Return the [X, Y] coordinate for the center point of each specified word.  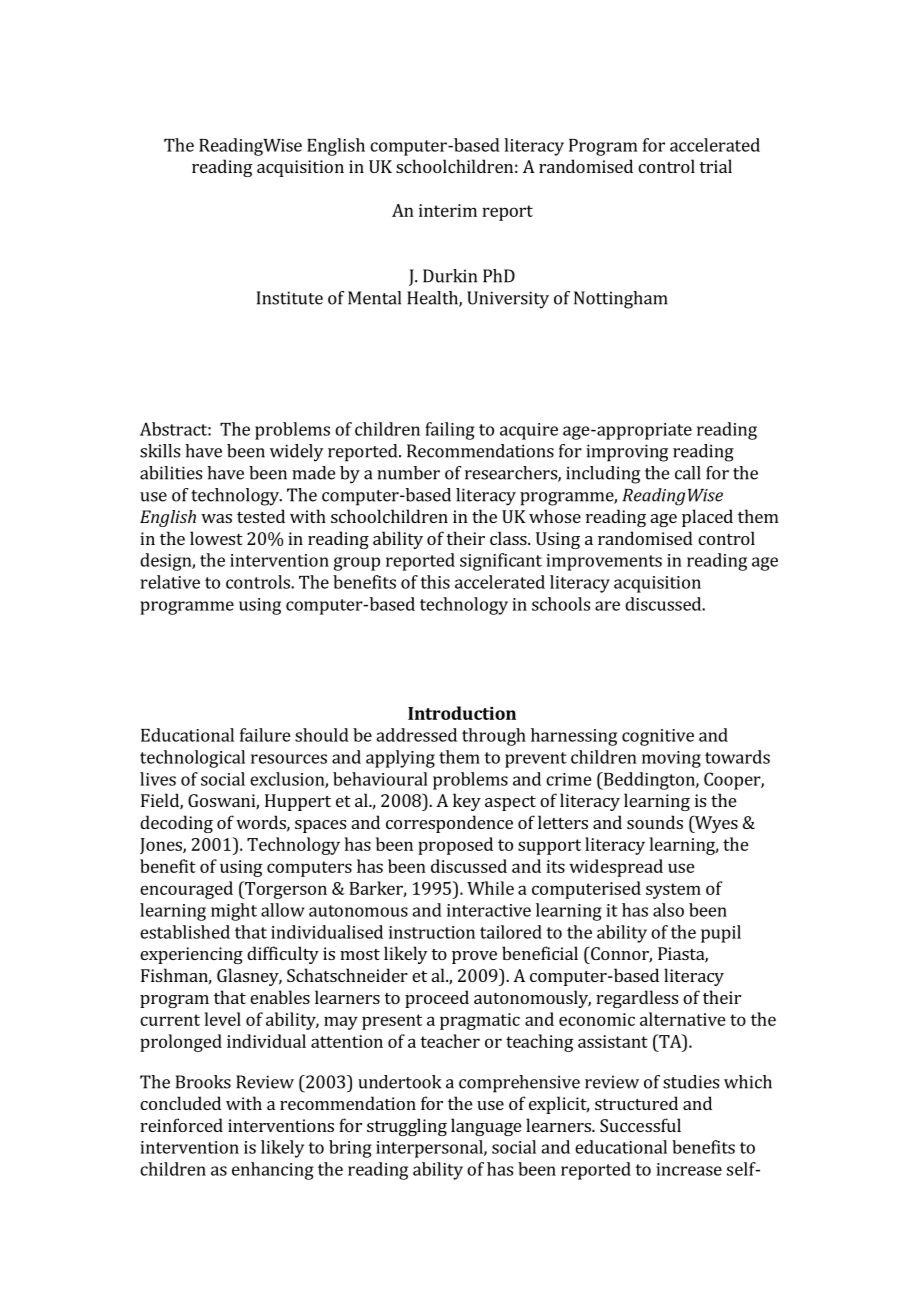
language [486, 1127]
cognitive [658, 737]
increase [689, 1169]
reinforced [181, 1125]
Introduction [462, 713]
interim [448, 210]
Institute [290, 298]
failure [265, 735]
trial [715, 166]
